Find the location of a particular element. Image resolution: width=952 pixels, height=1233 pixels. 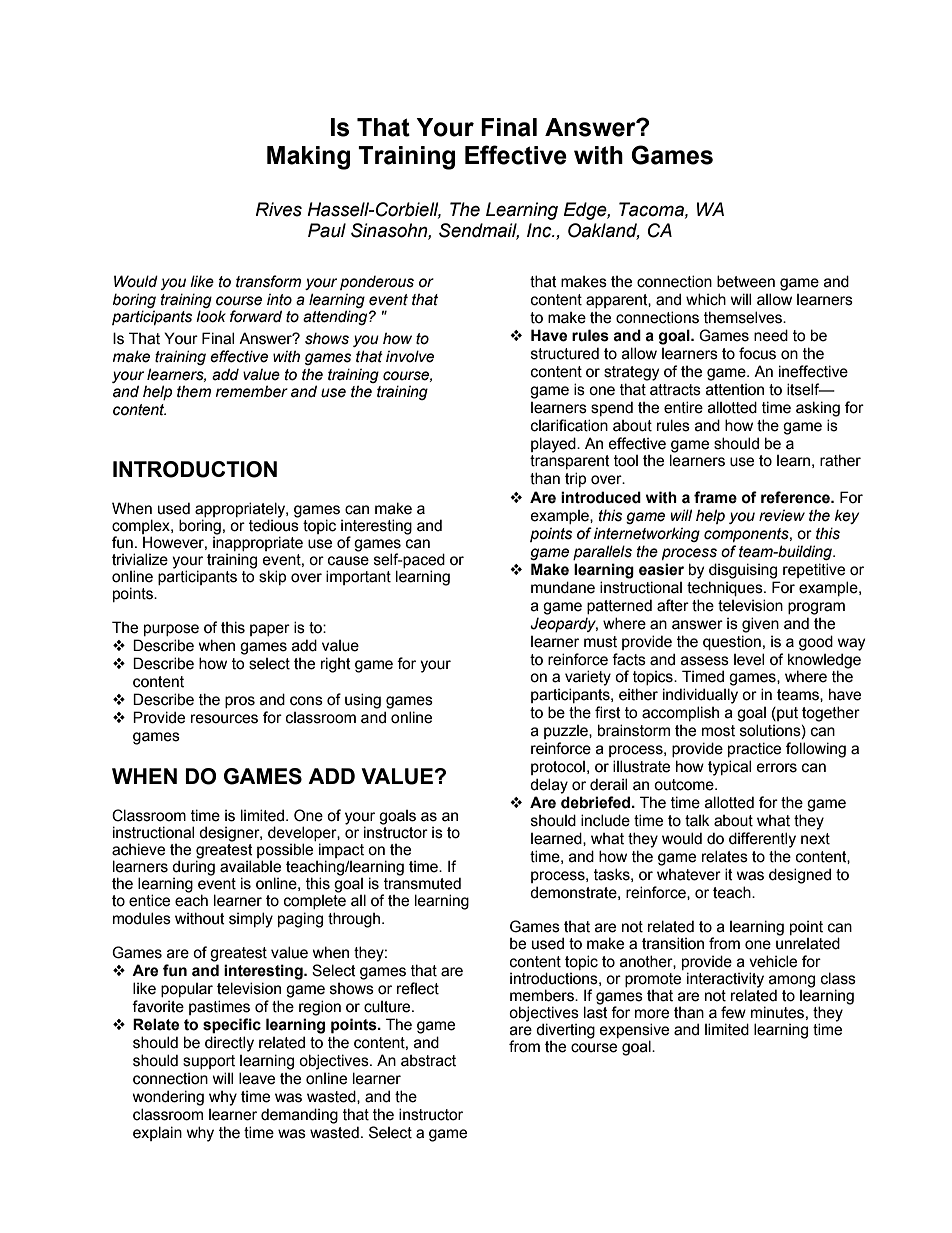

variety is located at coordinates (588, 678).
